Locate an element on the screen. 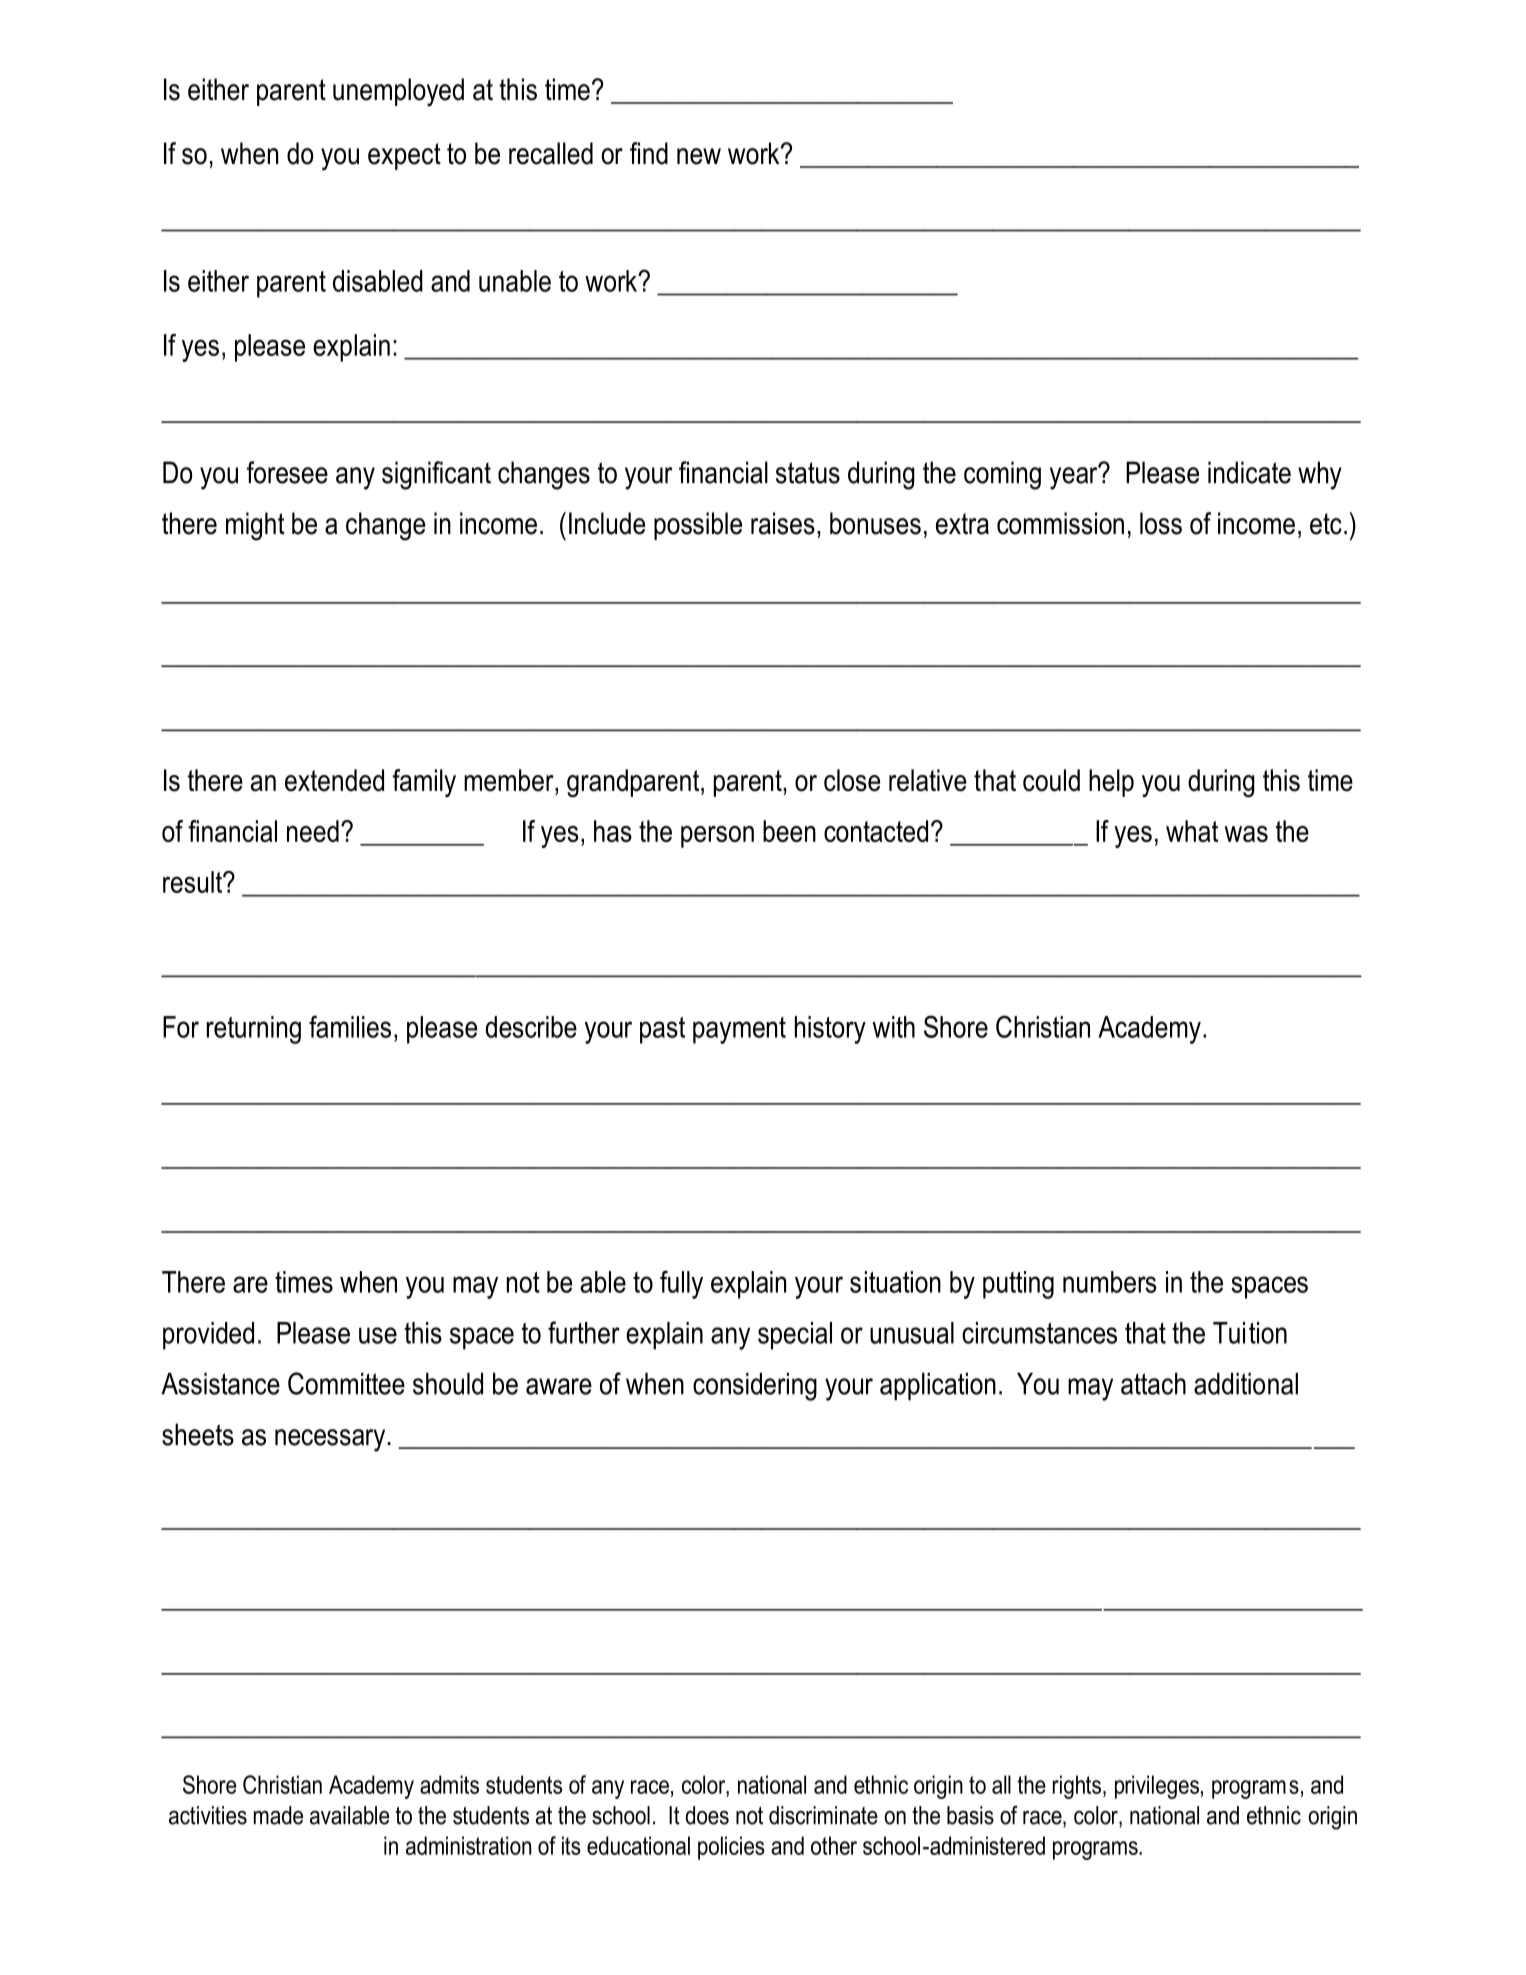 This screenshot has height=1975, width=1526. indicate is located at coordinates (1249, 472).
